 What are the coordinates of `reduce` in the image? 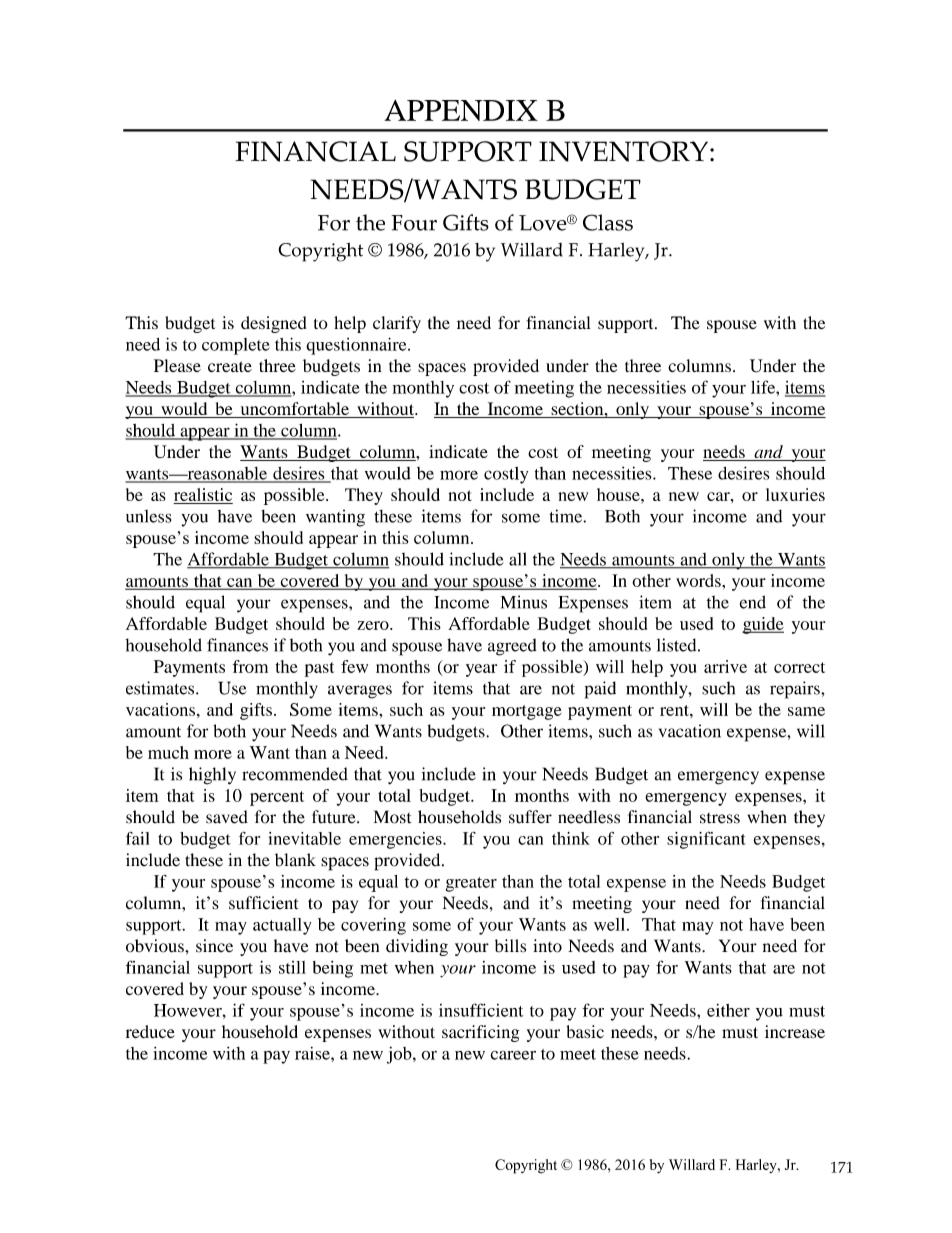 It's located at (150, 1032).
